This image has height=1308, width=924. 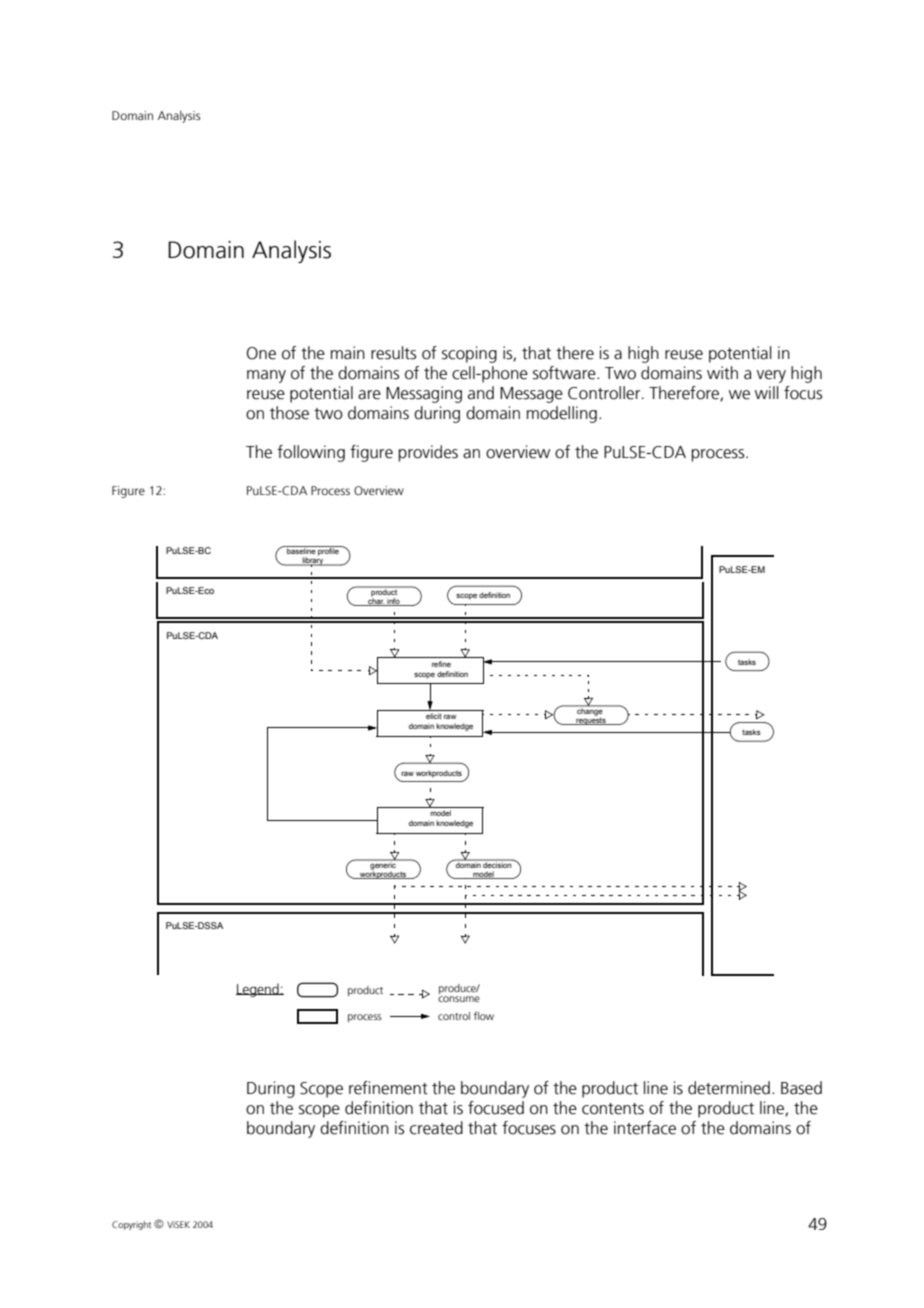 What do you see at coordinates (328, 551) in the image?
I see `profile` at bounding box center [328, 551].
